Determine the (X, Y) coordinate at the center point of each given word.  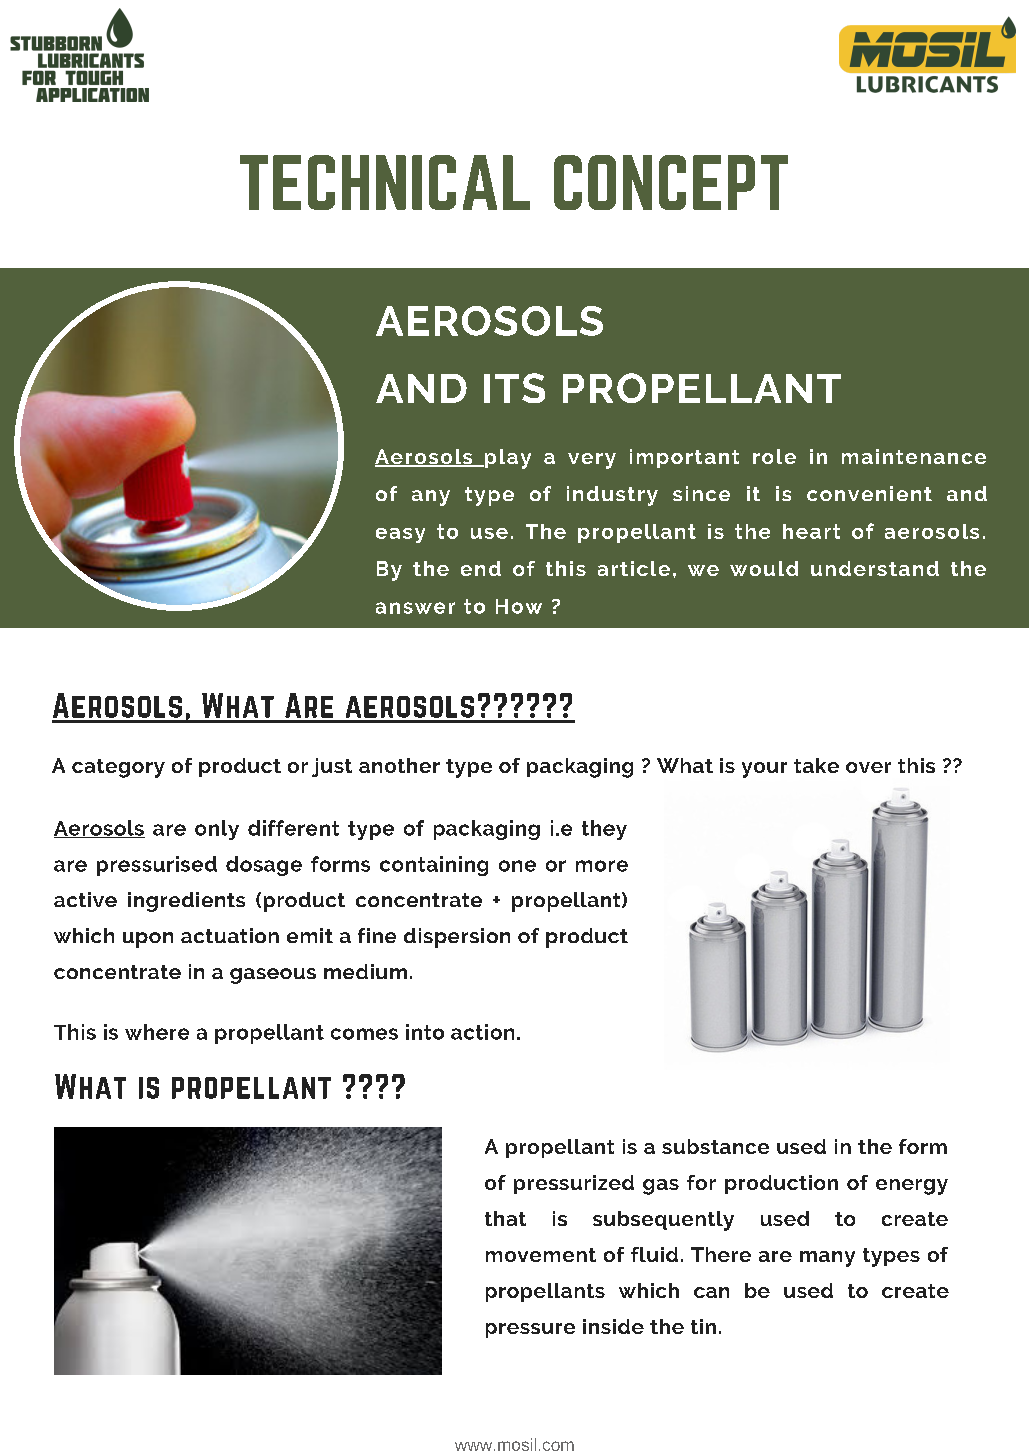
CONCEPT (671, 182)
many (827, 1259)
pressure (530, 1330)
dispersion (457, 938)
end (481, 568)
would (764, 568)
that (505, 1218)
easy (400, 535)
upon (148, 940)
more (602, 866)
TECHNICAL (385, 182)
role (774, 456)
